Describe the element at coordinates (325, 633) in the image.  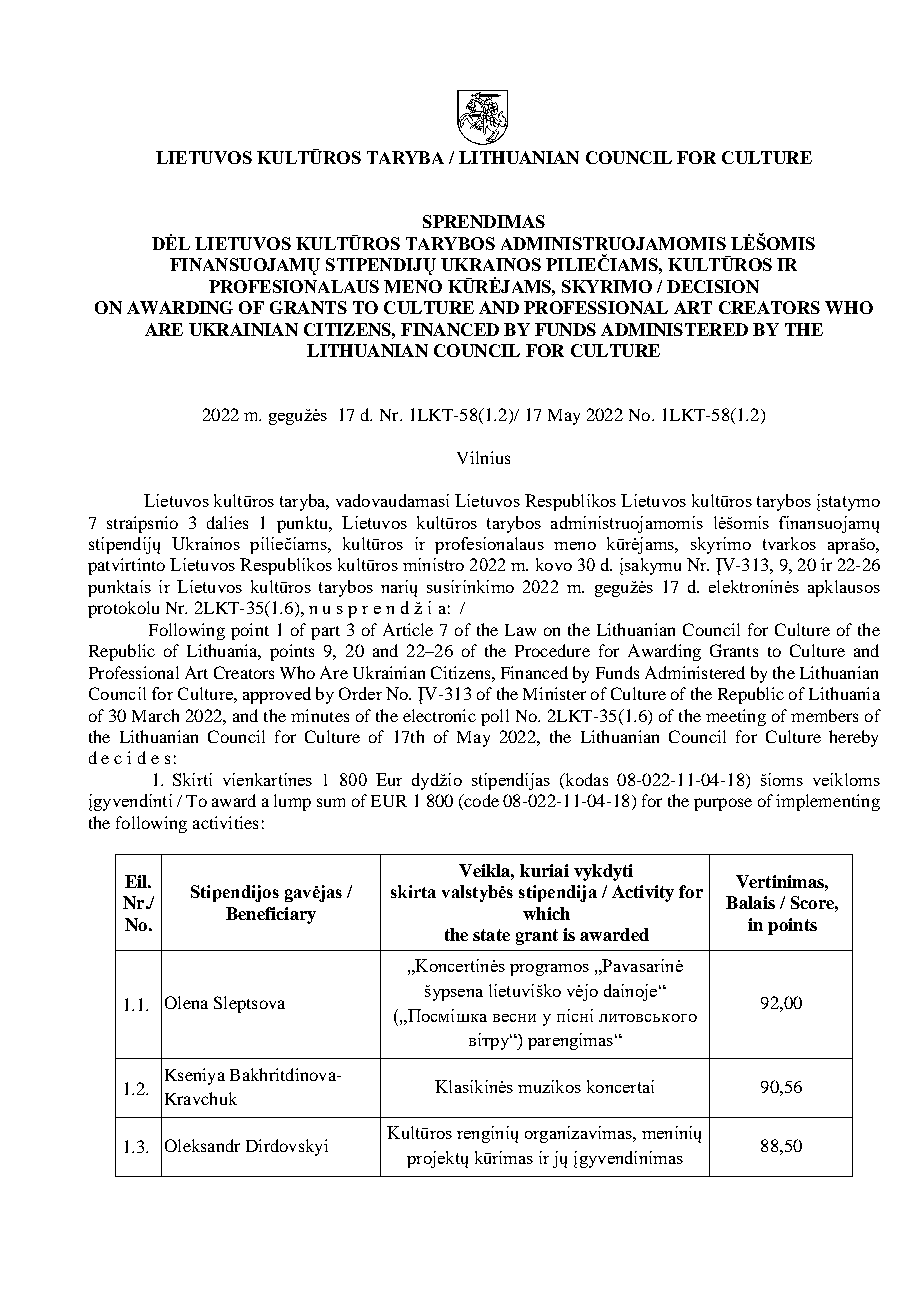
I see `part` at that location.
